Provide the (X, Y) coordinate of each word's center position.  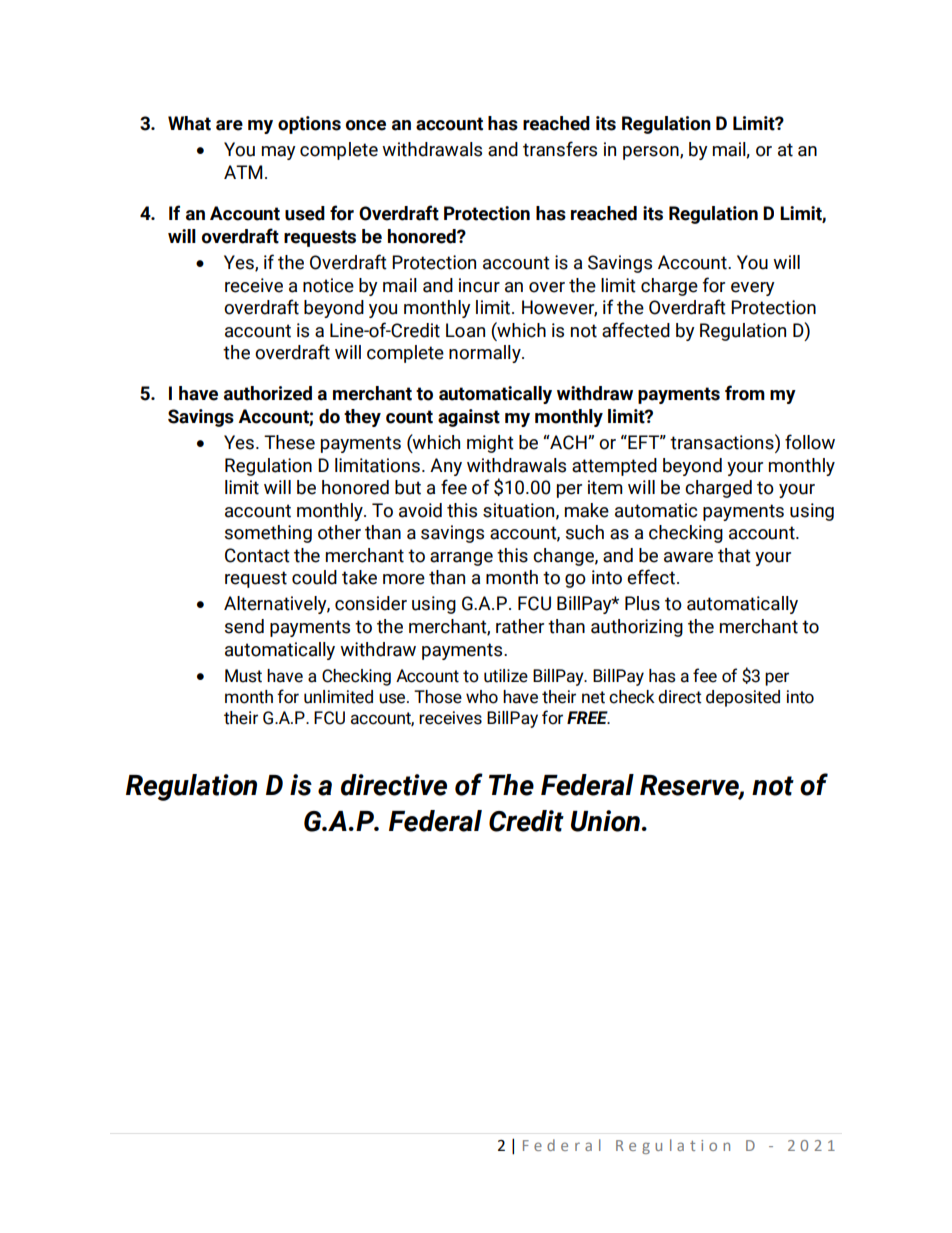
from (745, 393)
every (753, 289)
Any (446, 467)
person (652, 153)
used (305, 213)
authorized (268, 393)
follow (810, 442)
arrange (461, 559)
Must (243, 676)
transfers (560, 149)
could (314, 577)
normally (486, 354)
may (279, 153)
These (289, 442)
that (734, 555)
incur (479, 285)
